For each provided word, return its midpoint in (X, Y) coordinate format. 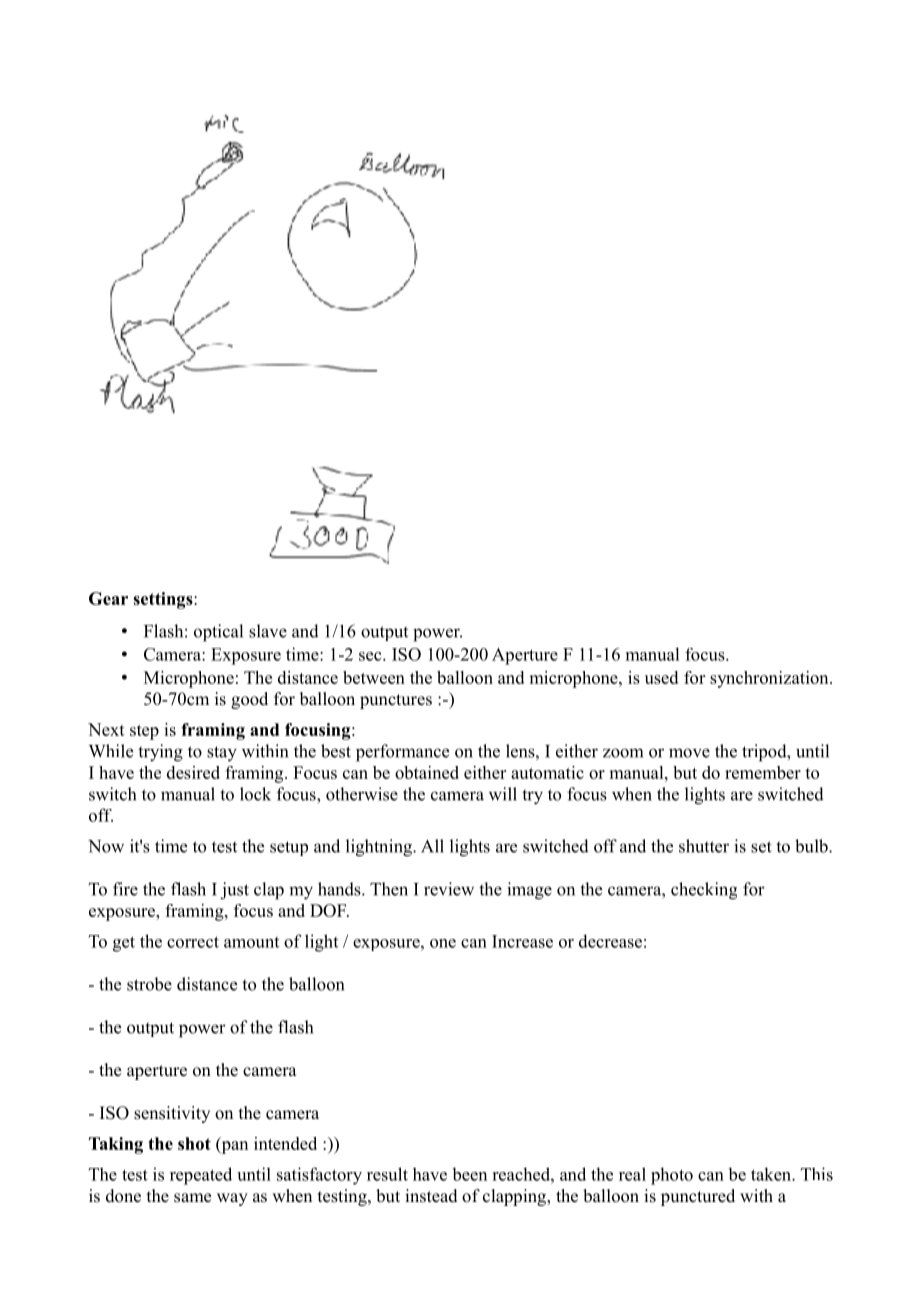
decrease (610, 941)
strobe (149, 984)
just (234, 891)
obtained (427, 772)
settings (164, 600)
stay (222, 754)
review (449, 889)
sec (371, 656)
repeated (201, 1176)
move (689, 753)
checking (704, 891)
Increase (522, 941)
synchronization (770, 679)
